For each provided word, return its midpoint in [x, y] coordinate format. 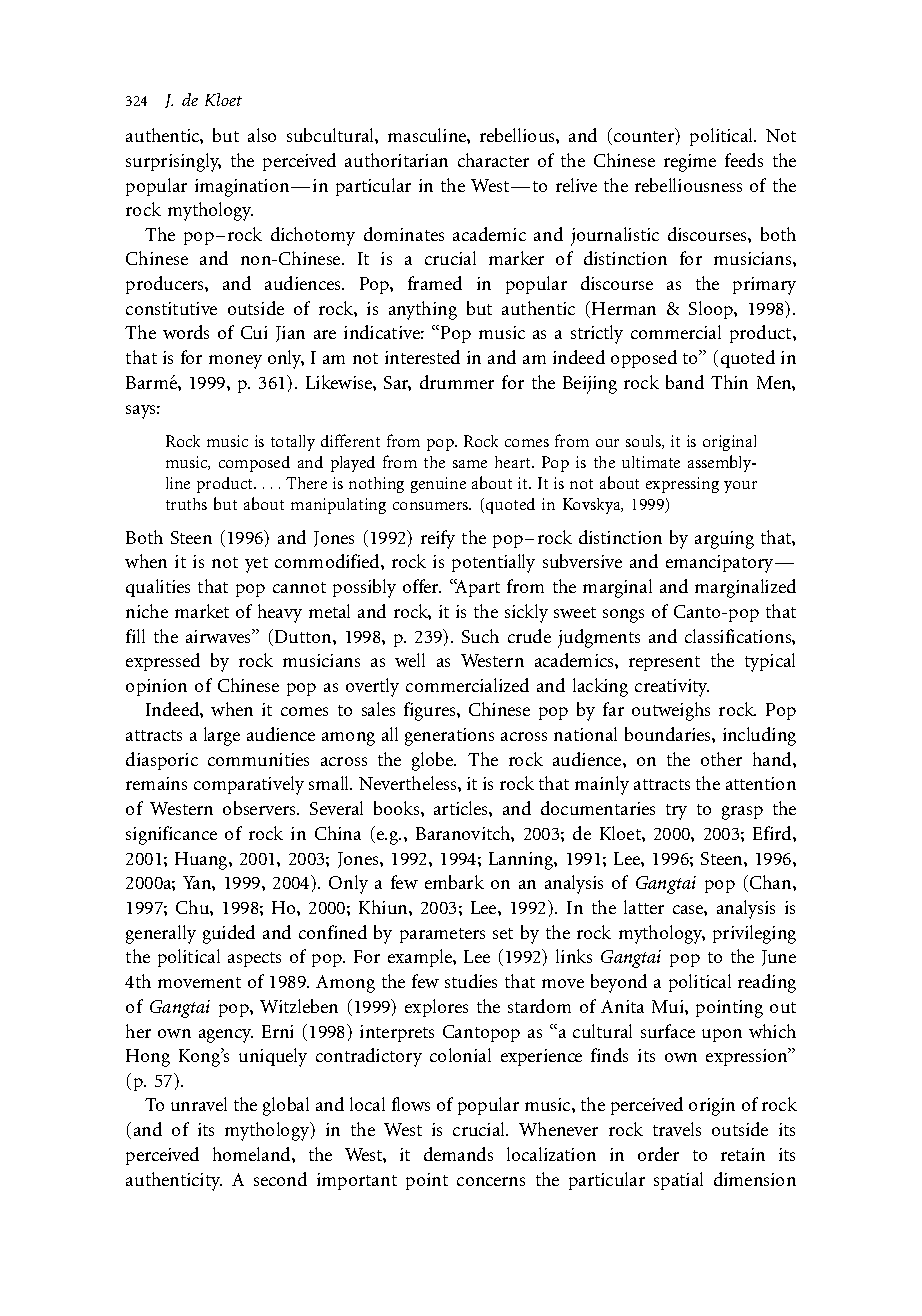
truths [186, 504]
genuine [438, 485]
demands [458, 1154]
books [398, 808]
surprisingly [173, 162]
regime [690, 163]
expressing [682, 485]
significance [171, 835]
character [493, 160]
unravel [199, 1104]
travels [677, 1129]
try [676, 812]
